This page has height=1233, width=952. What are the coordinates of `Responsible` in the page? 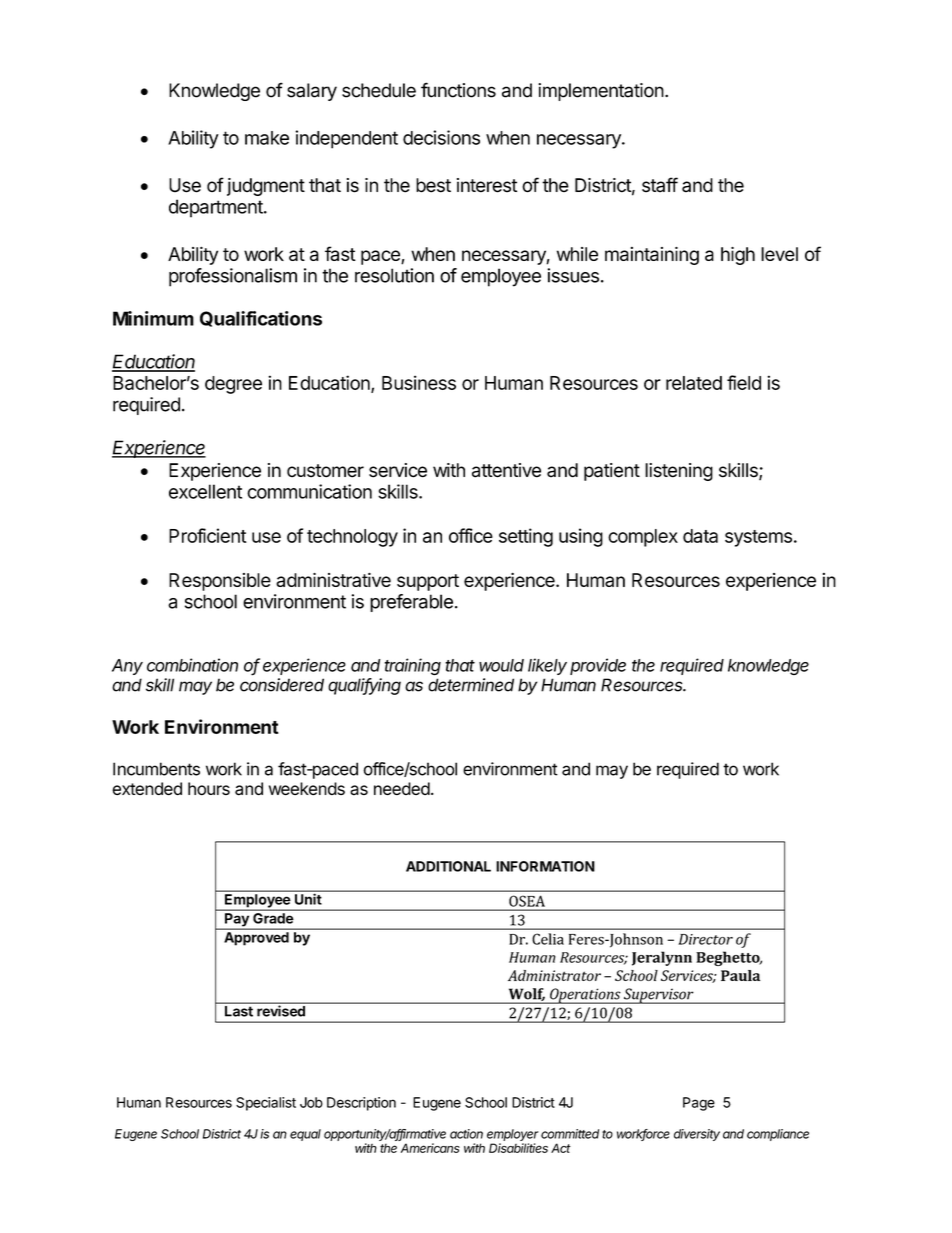 It's located at (220, 582).
